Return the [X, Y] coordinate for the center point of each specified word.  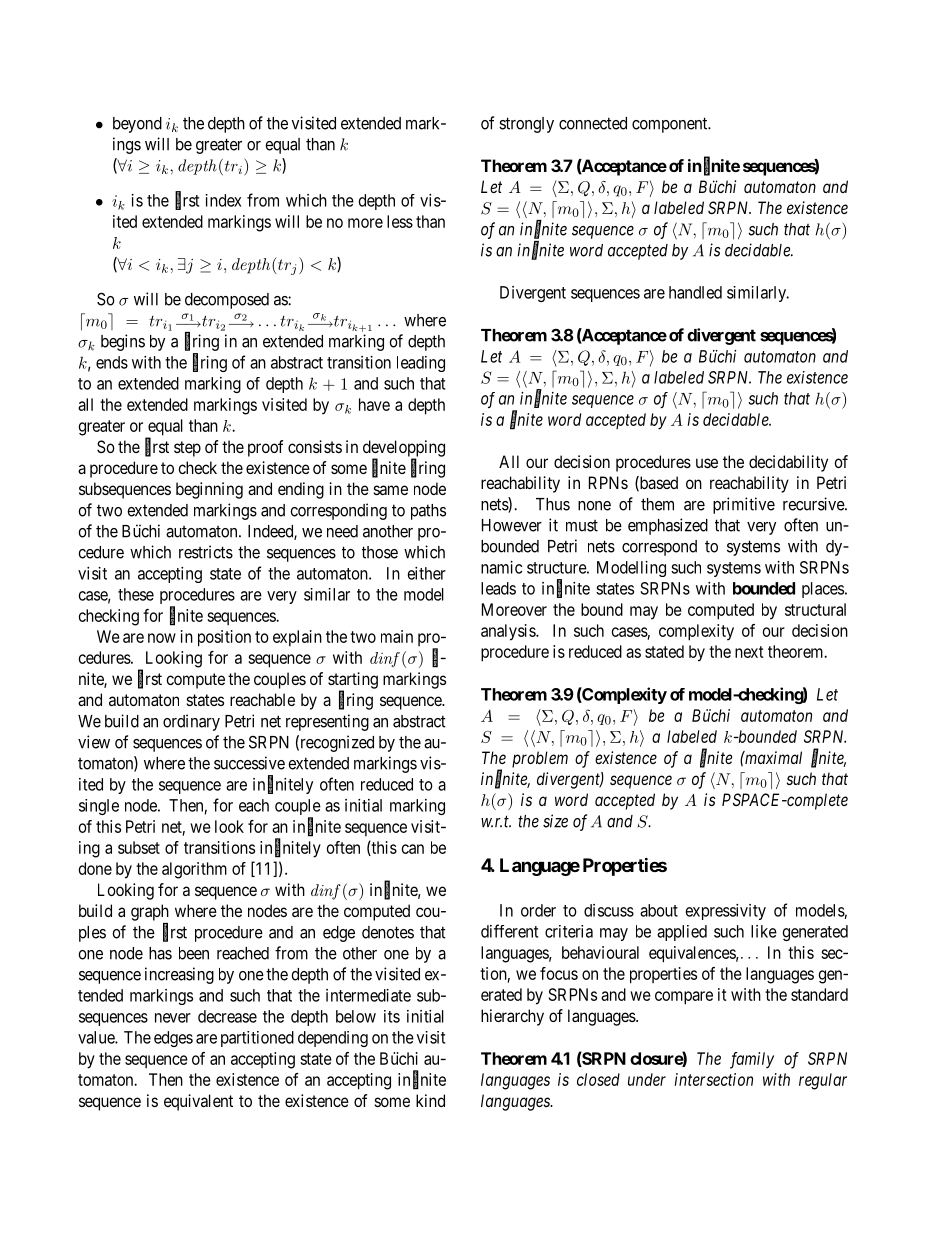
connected [593, 123]
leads [498, 588]
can [413, 849]
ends [112, 362]
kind [430, 1100]
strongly [526, 125]
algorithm [194, 870]
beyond [137, 125]
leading [421, 364]
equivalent [198, 1102]
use [707, 463]
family [752, 1060]
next [749, 652]
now [162, 638]
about [659, 910]
